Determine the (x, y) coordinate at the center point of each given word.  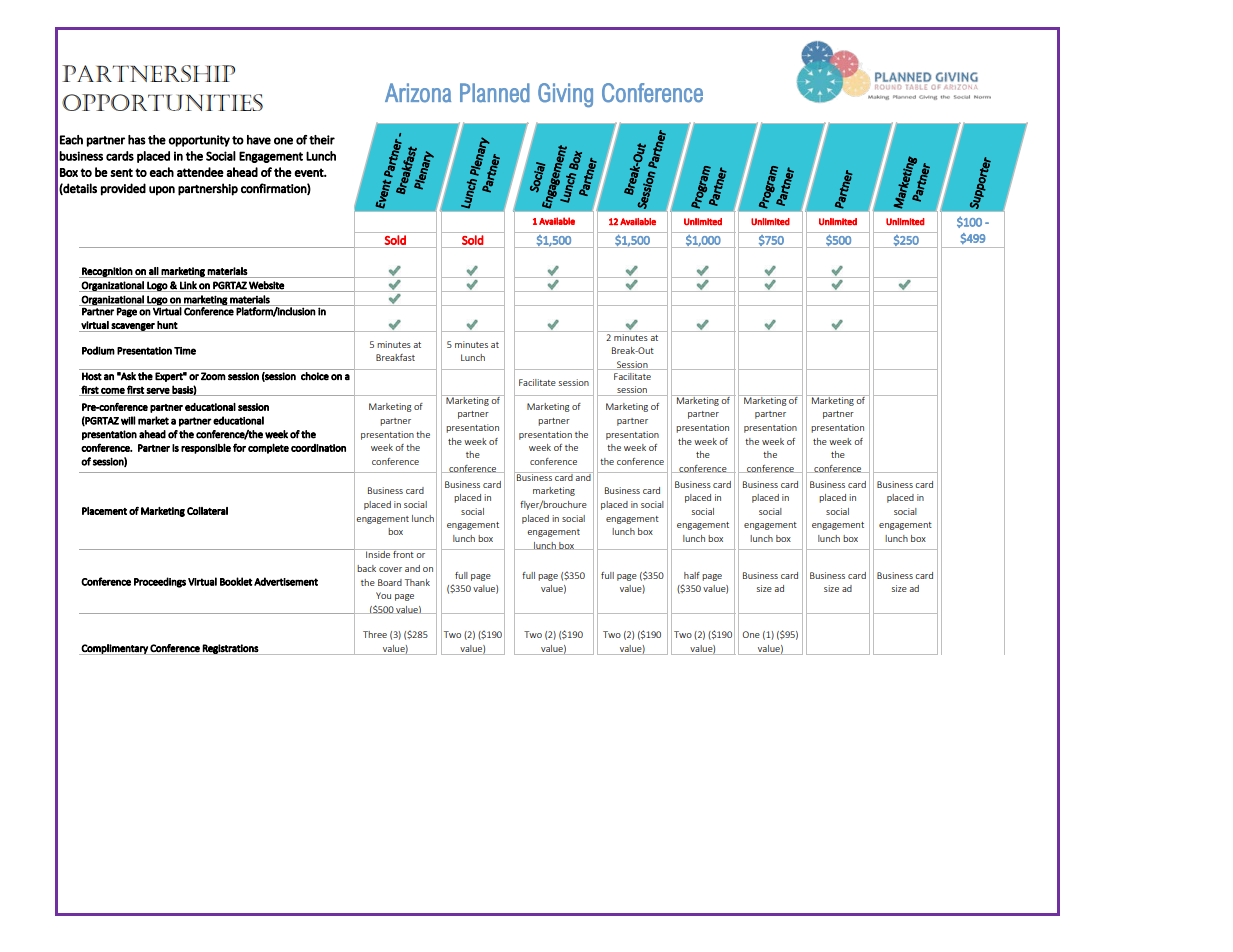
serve (158, 392)
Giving (565, 95)
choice (315, 376)
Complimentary (115, 649)
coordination (318, 448)
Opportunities (162, 102)
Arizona (418, 93)
